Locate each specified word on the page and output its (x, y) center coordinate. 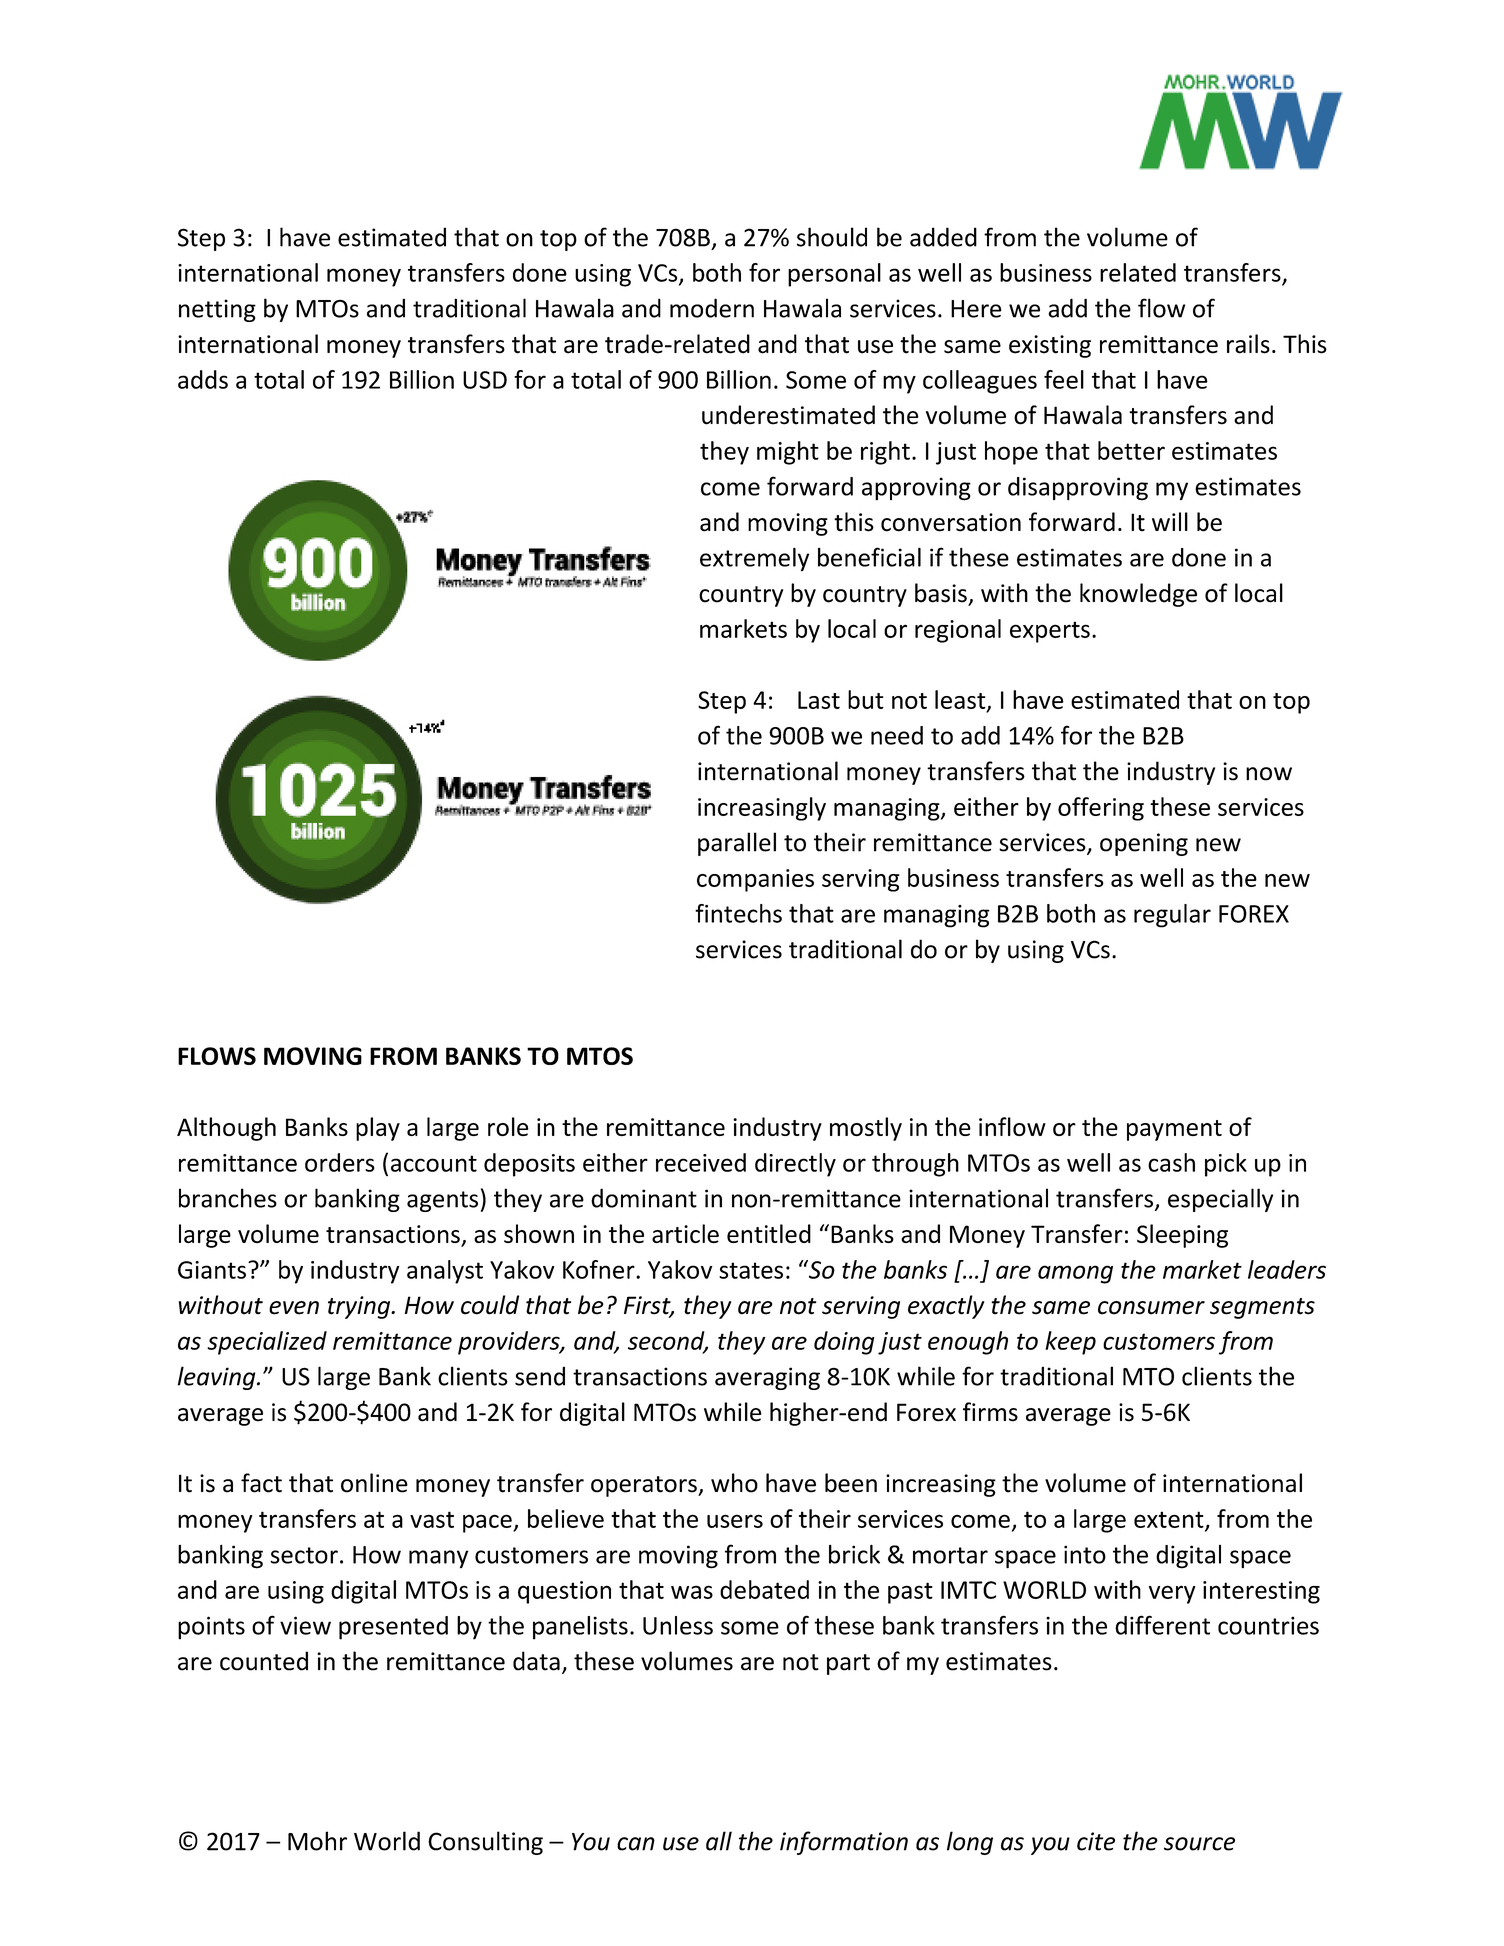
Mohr (317, 1841)
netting (217, 310)
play (378, 1129)
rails (1248, 344)
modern (712, 308)
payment (1174, 1130)
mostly (866, 1129)
